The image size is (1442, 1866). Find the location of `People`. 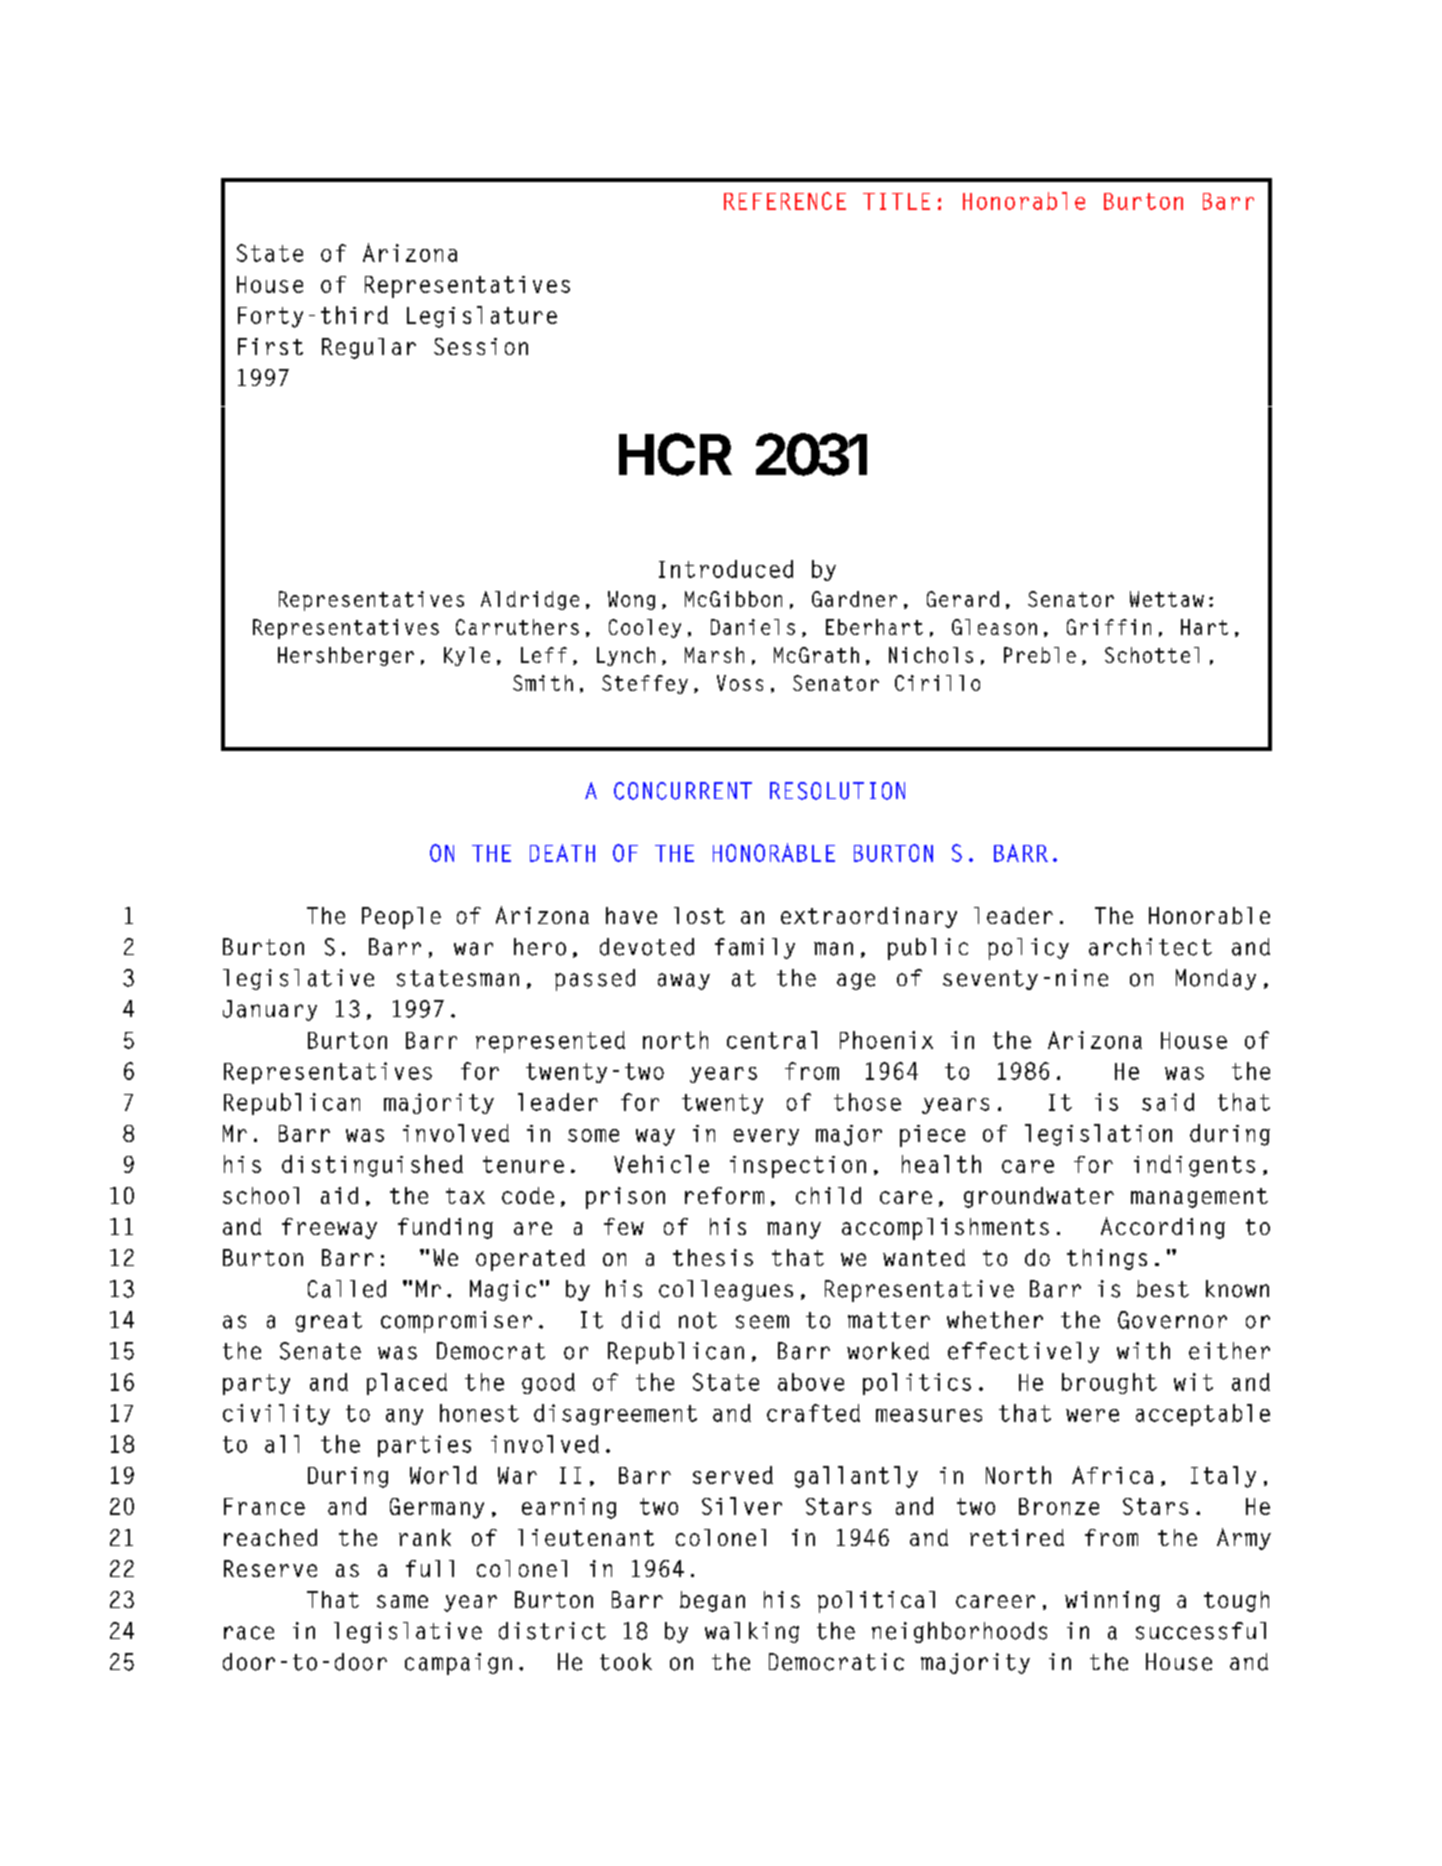

People is located at coordinates (401, 918).
